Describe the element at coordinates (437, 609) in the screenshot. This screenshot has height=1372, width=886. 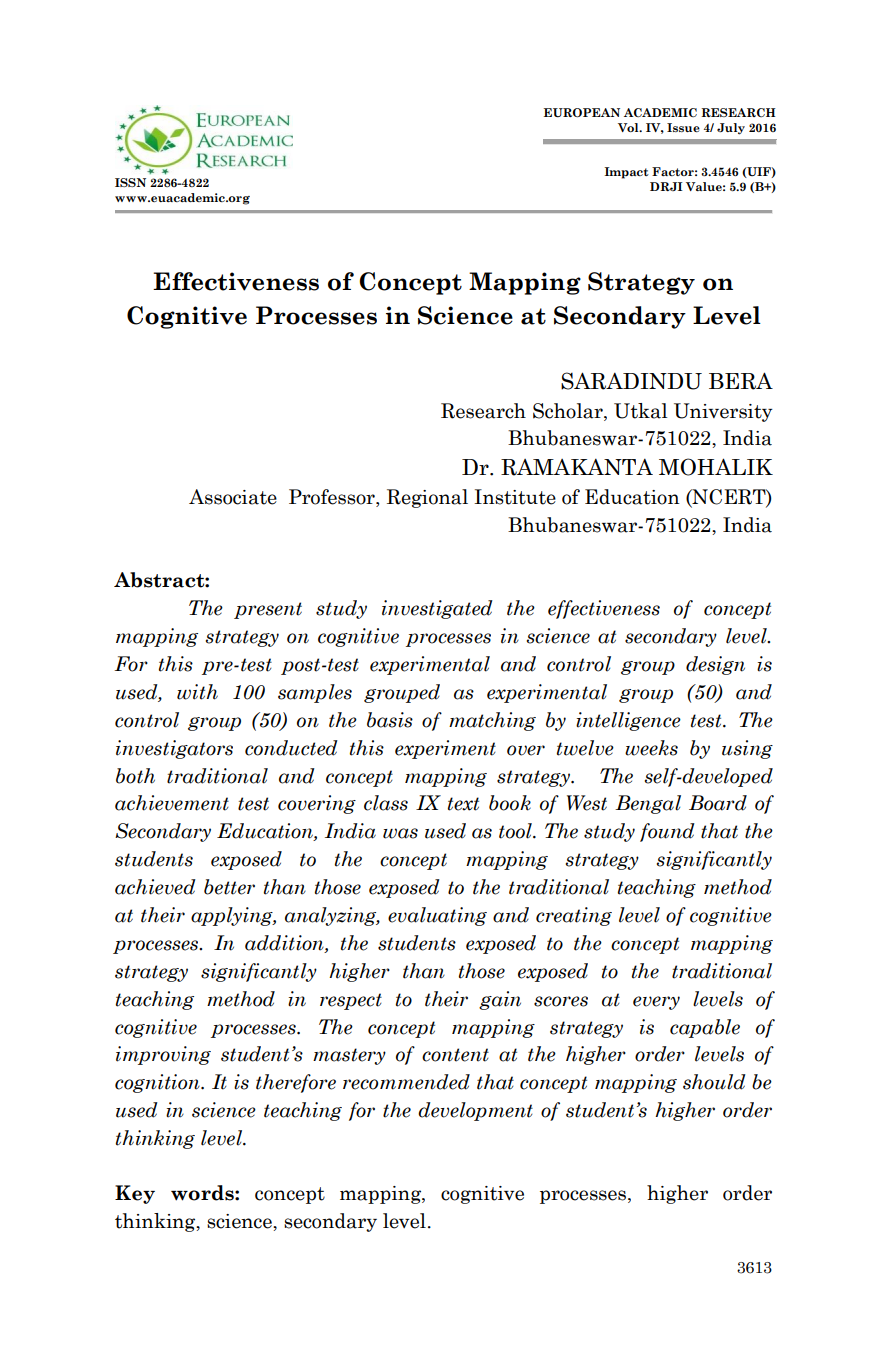
I see `investigated` at that location.
